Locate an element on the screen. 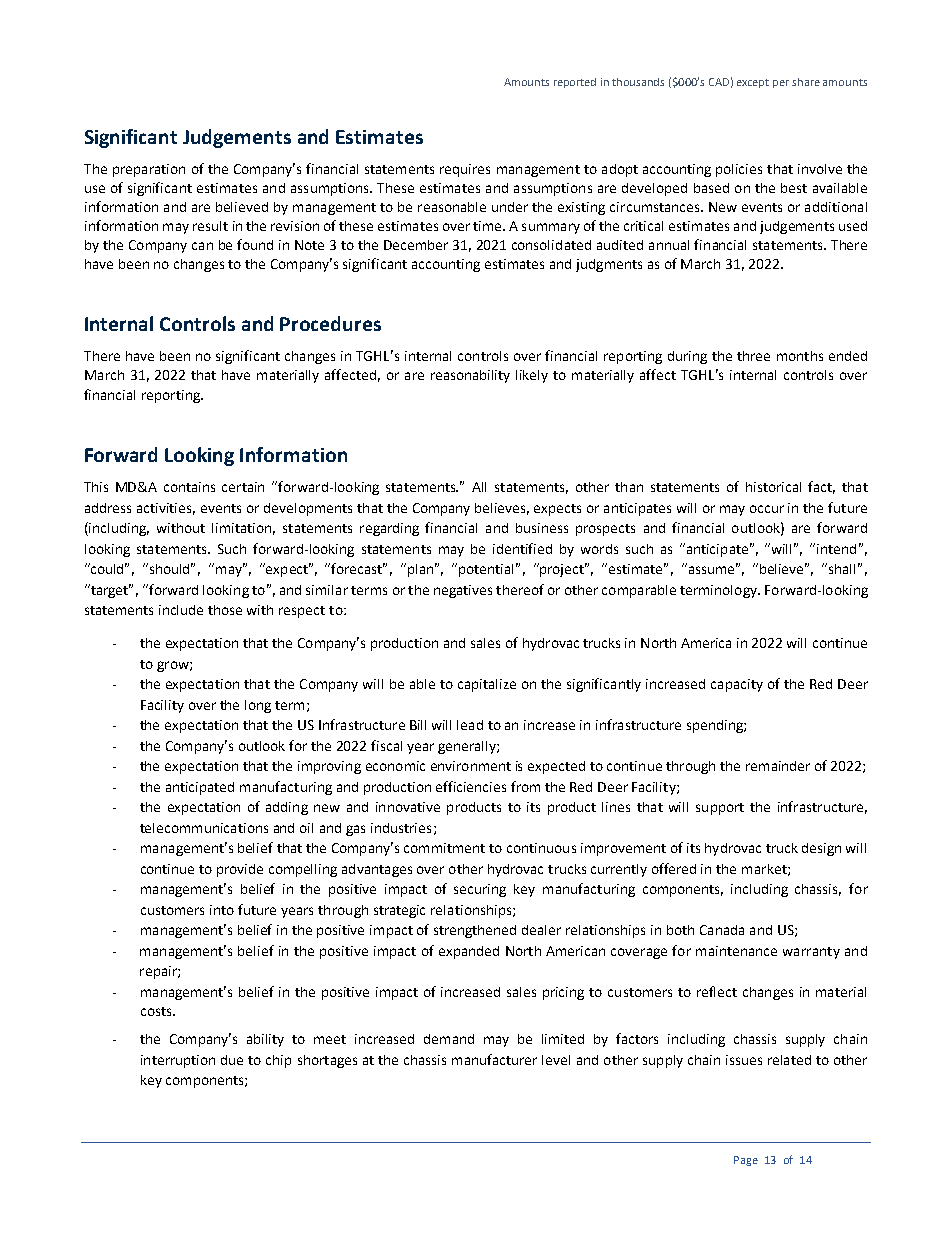 This screenshot has height=1233, width=952. except is located at coordinates (753, 83).
